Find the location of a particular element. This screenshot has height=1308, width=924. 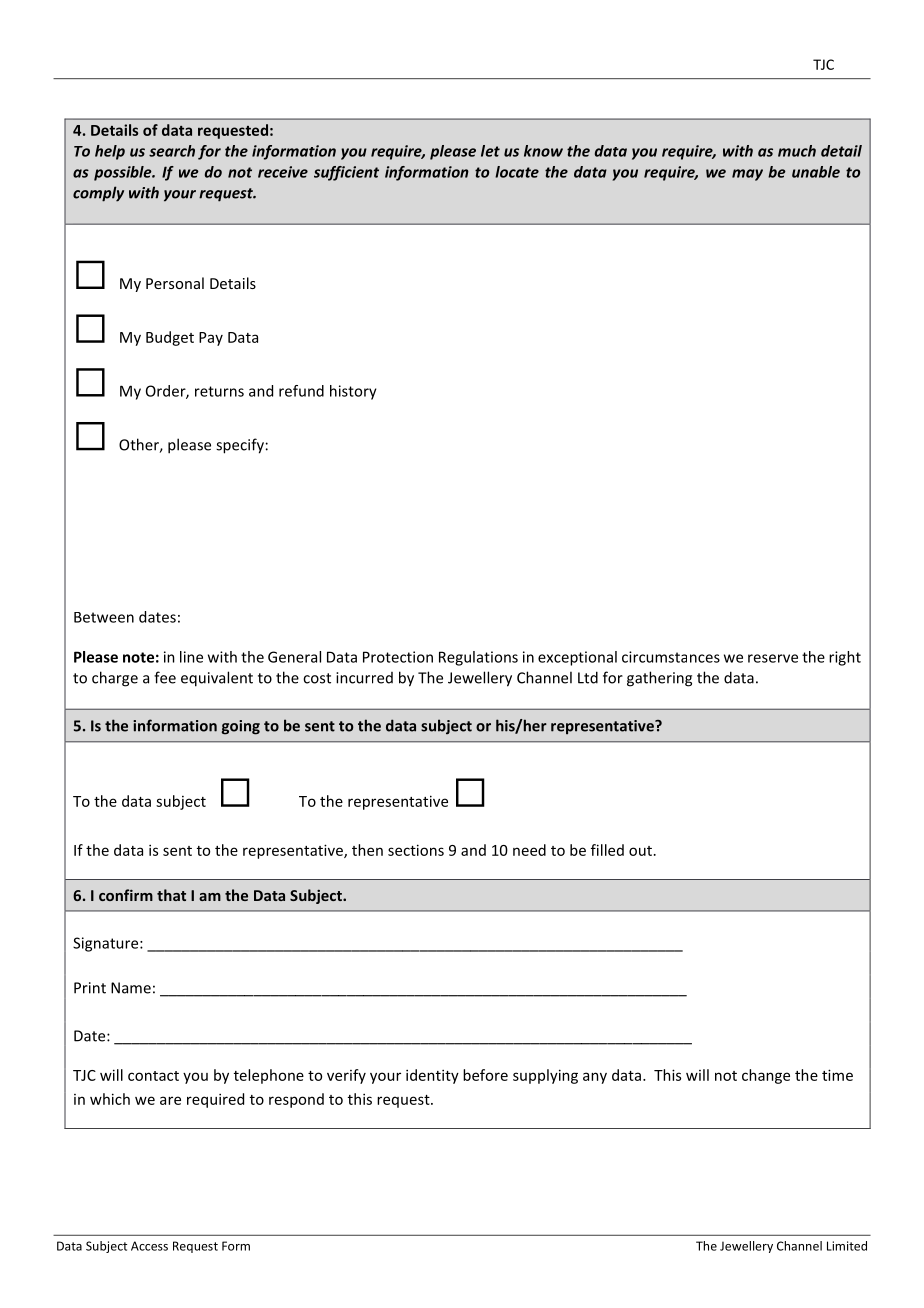

gathering is located at coordinates (659, 679).
